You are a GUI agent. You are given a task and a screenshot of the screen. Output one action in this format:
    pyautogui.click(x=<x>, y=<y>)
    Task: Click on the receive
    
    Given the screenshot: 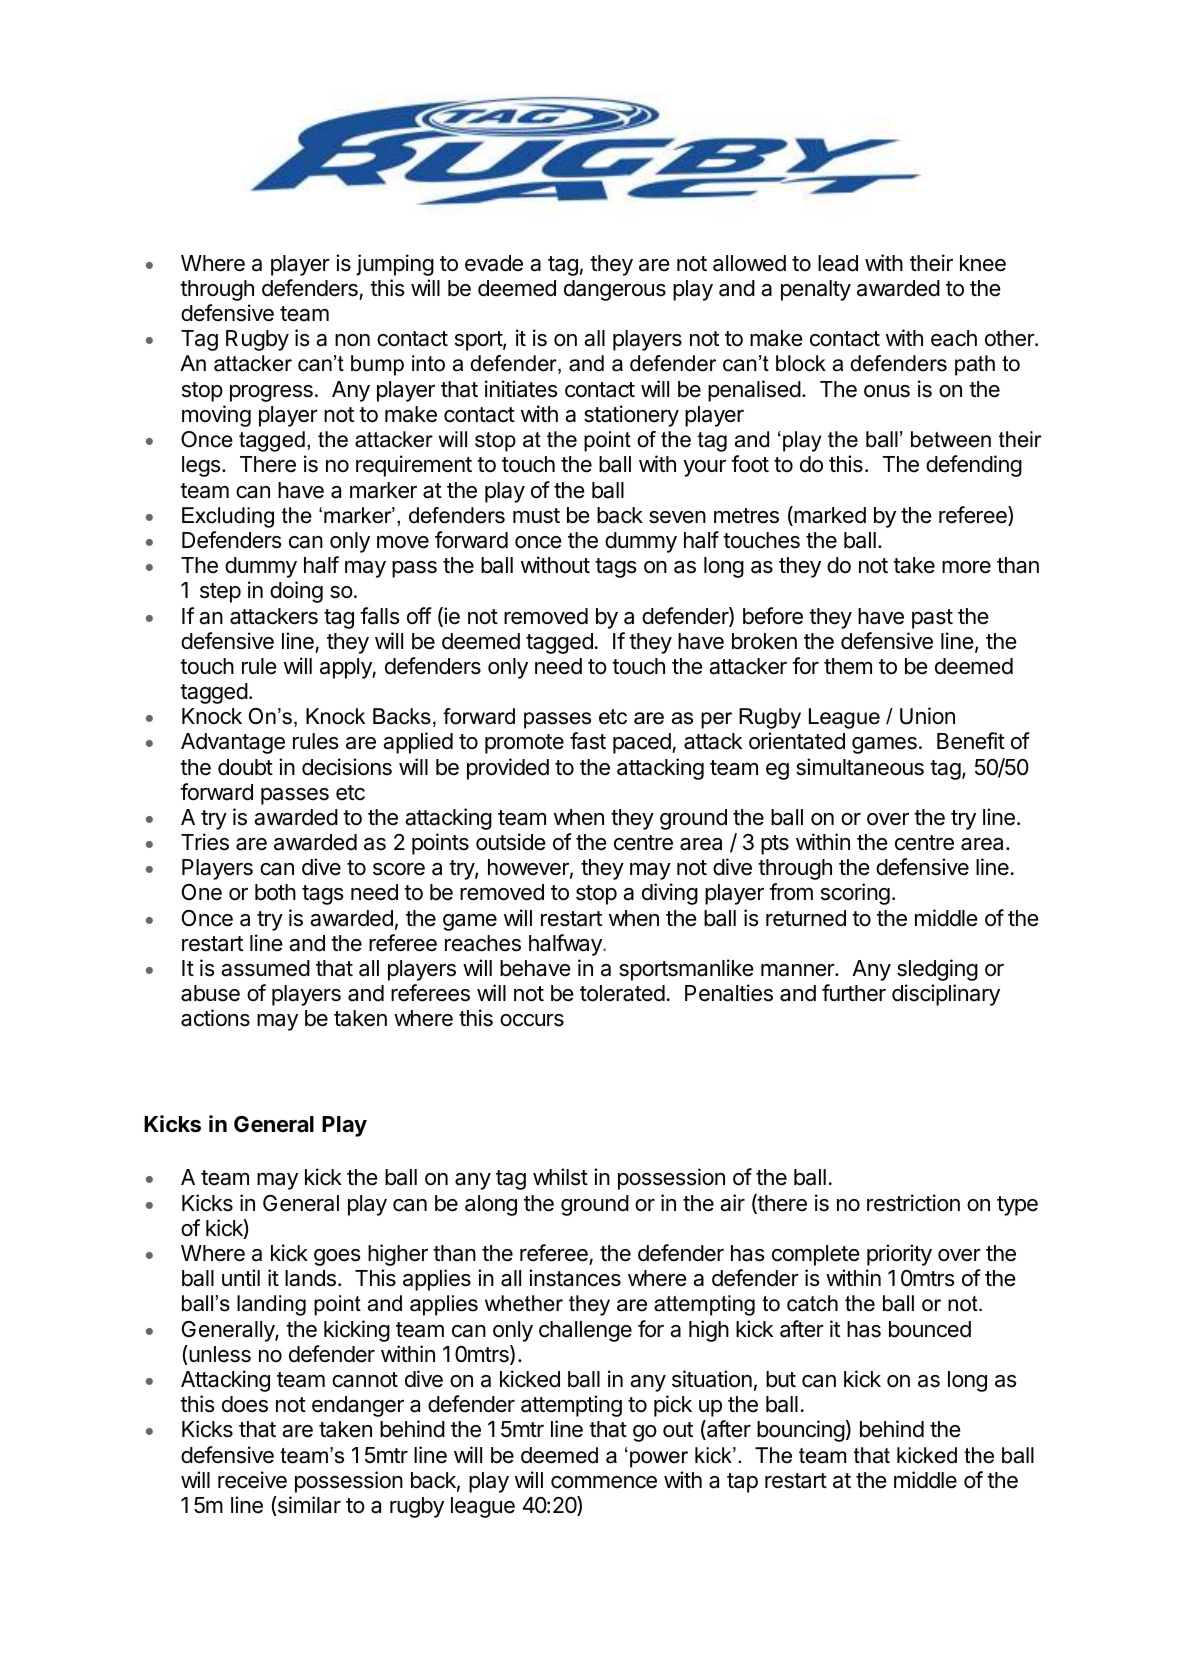 What is the action you would take?
    pyautogui.click(x=252, y=1480)
